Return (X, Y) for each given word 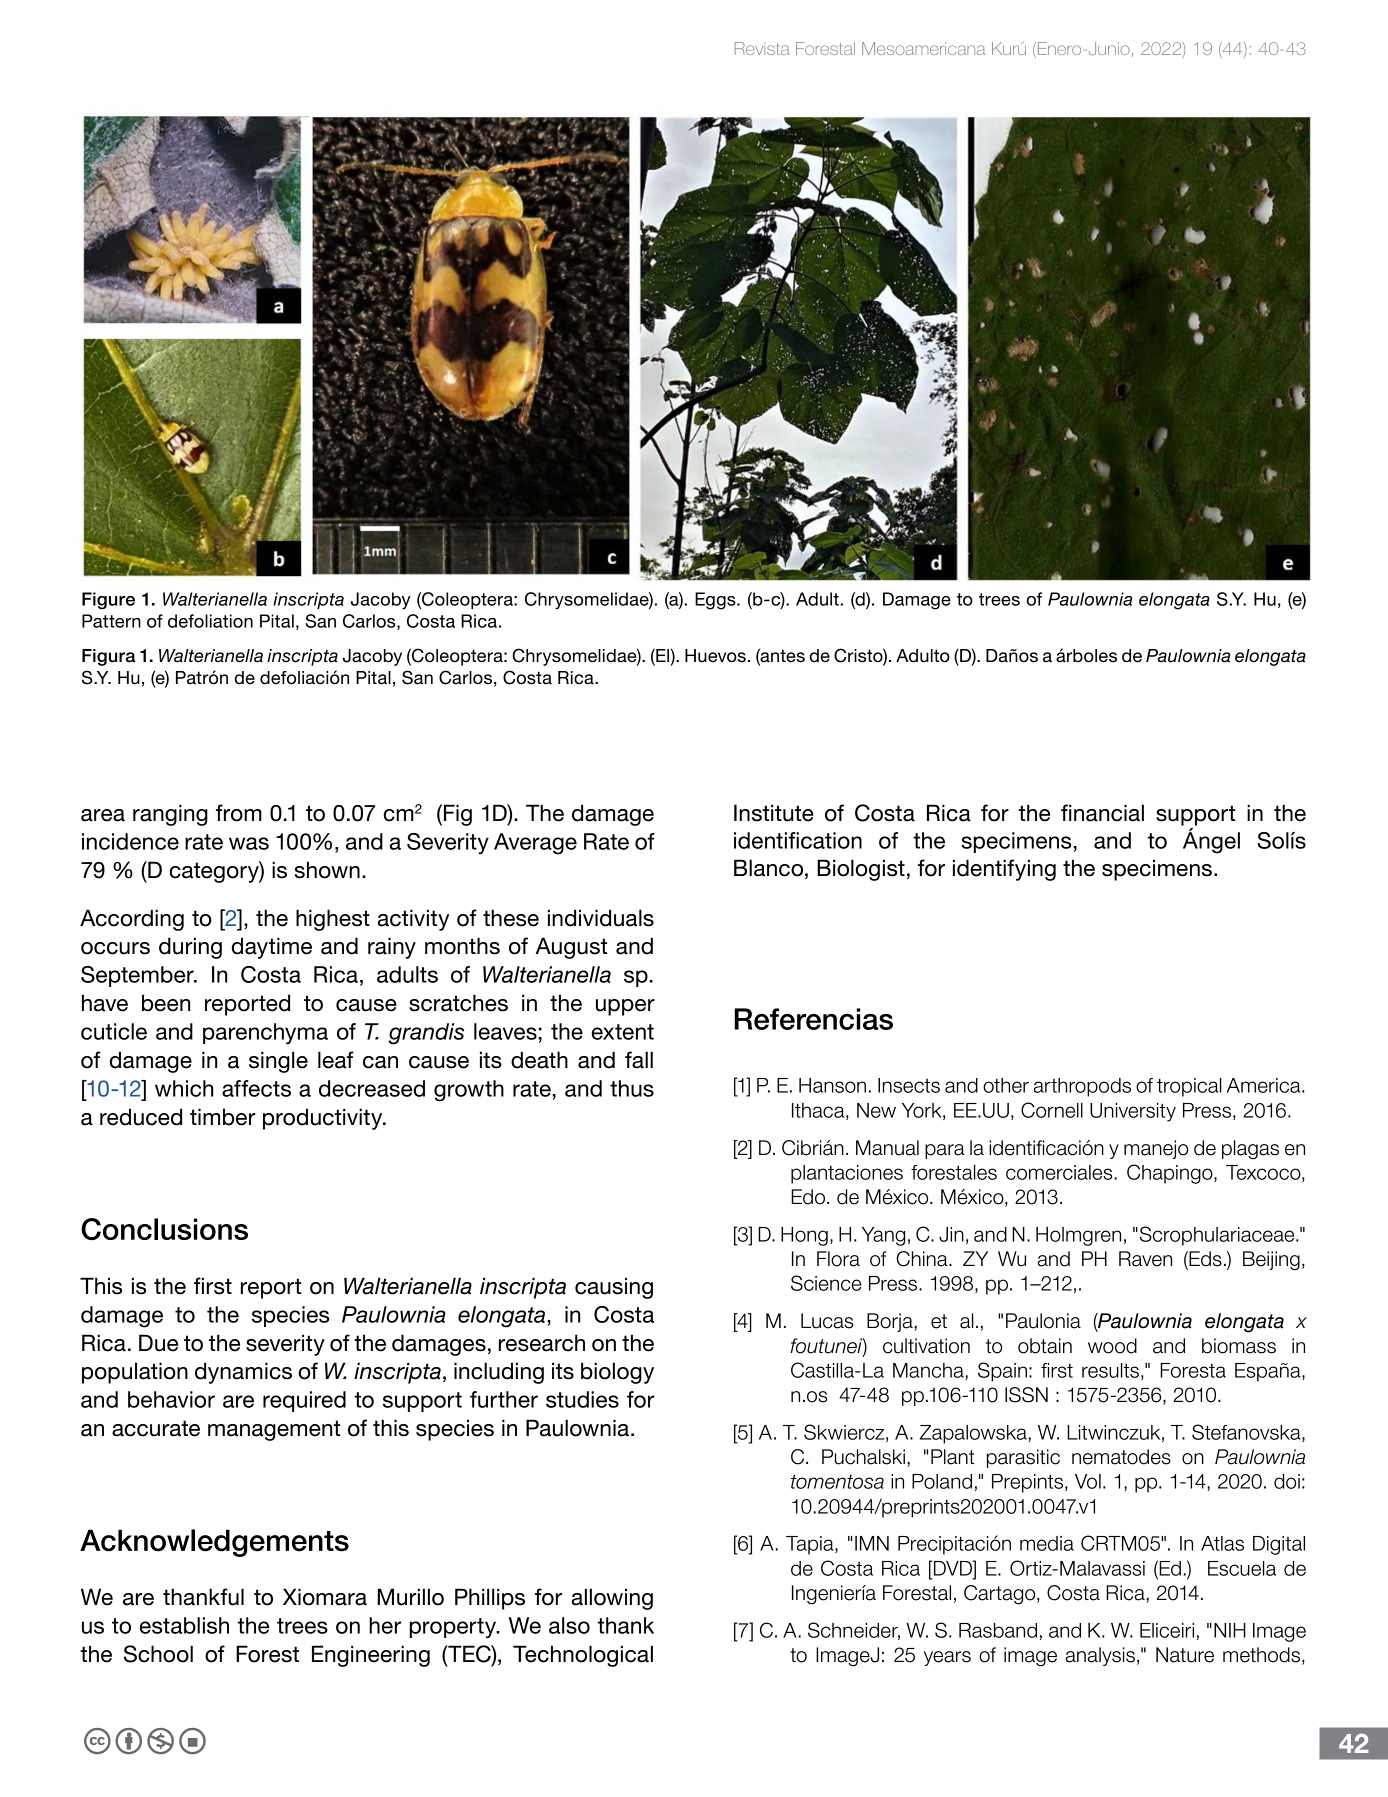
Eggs (716, 601)
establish (184, 1625)
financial (1102, 813)
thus (632, 1088)
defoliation (210, 621)
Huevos (715, 656)
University (1133, 1112)
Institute (774, 813)
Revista (762, 48)
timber (223, 1117)
